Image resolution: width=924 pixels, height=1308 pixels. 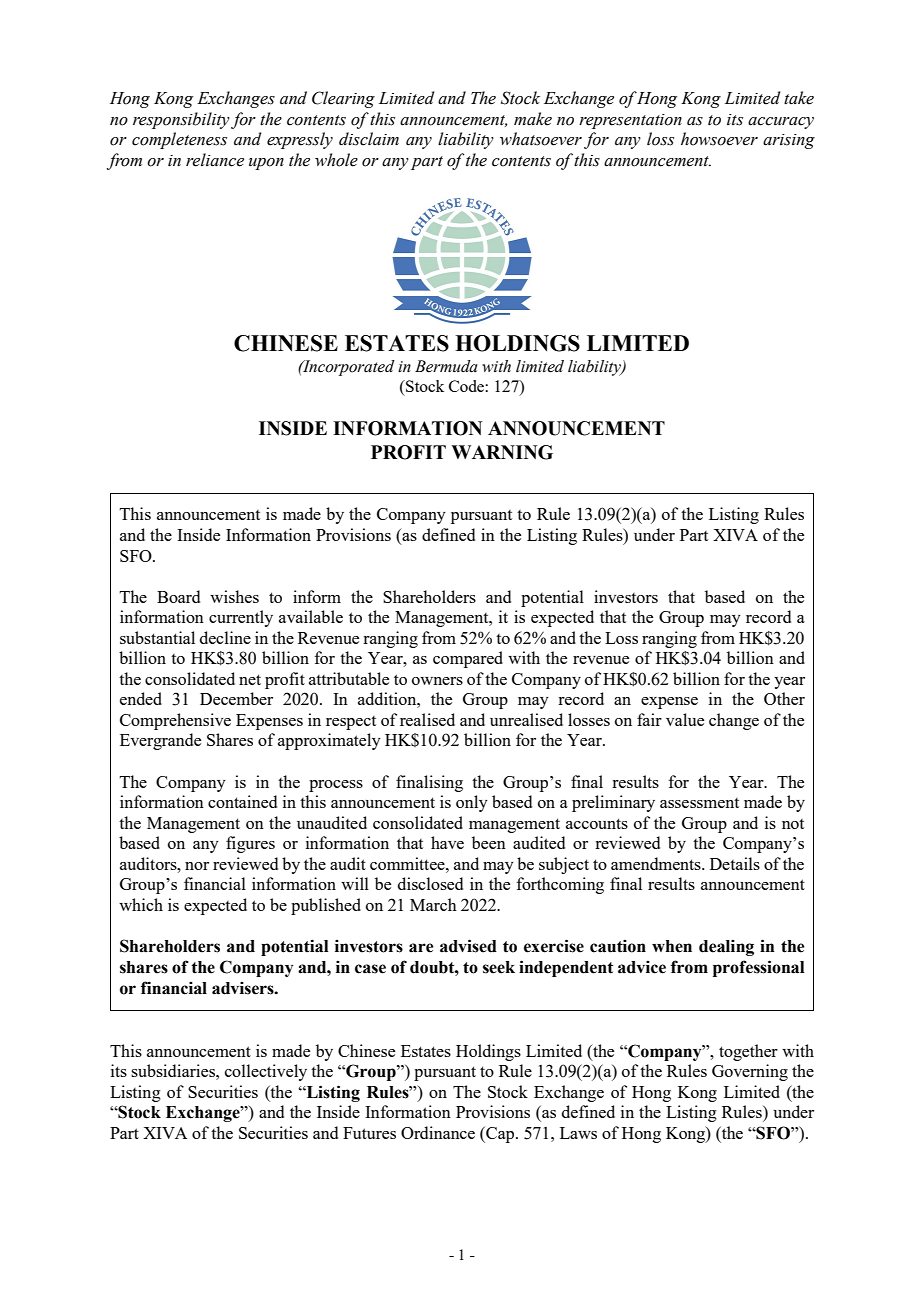 I want to click on make, so click(x=533, y=119).
